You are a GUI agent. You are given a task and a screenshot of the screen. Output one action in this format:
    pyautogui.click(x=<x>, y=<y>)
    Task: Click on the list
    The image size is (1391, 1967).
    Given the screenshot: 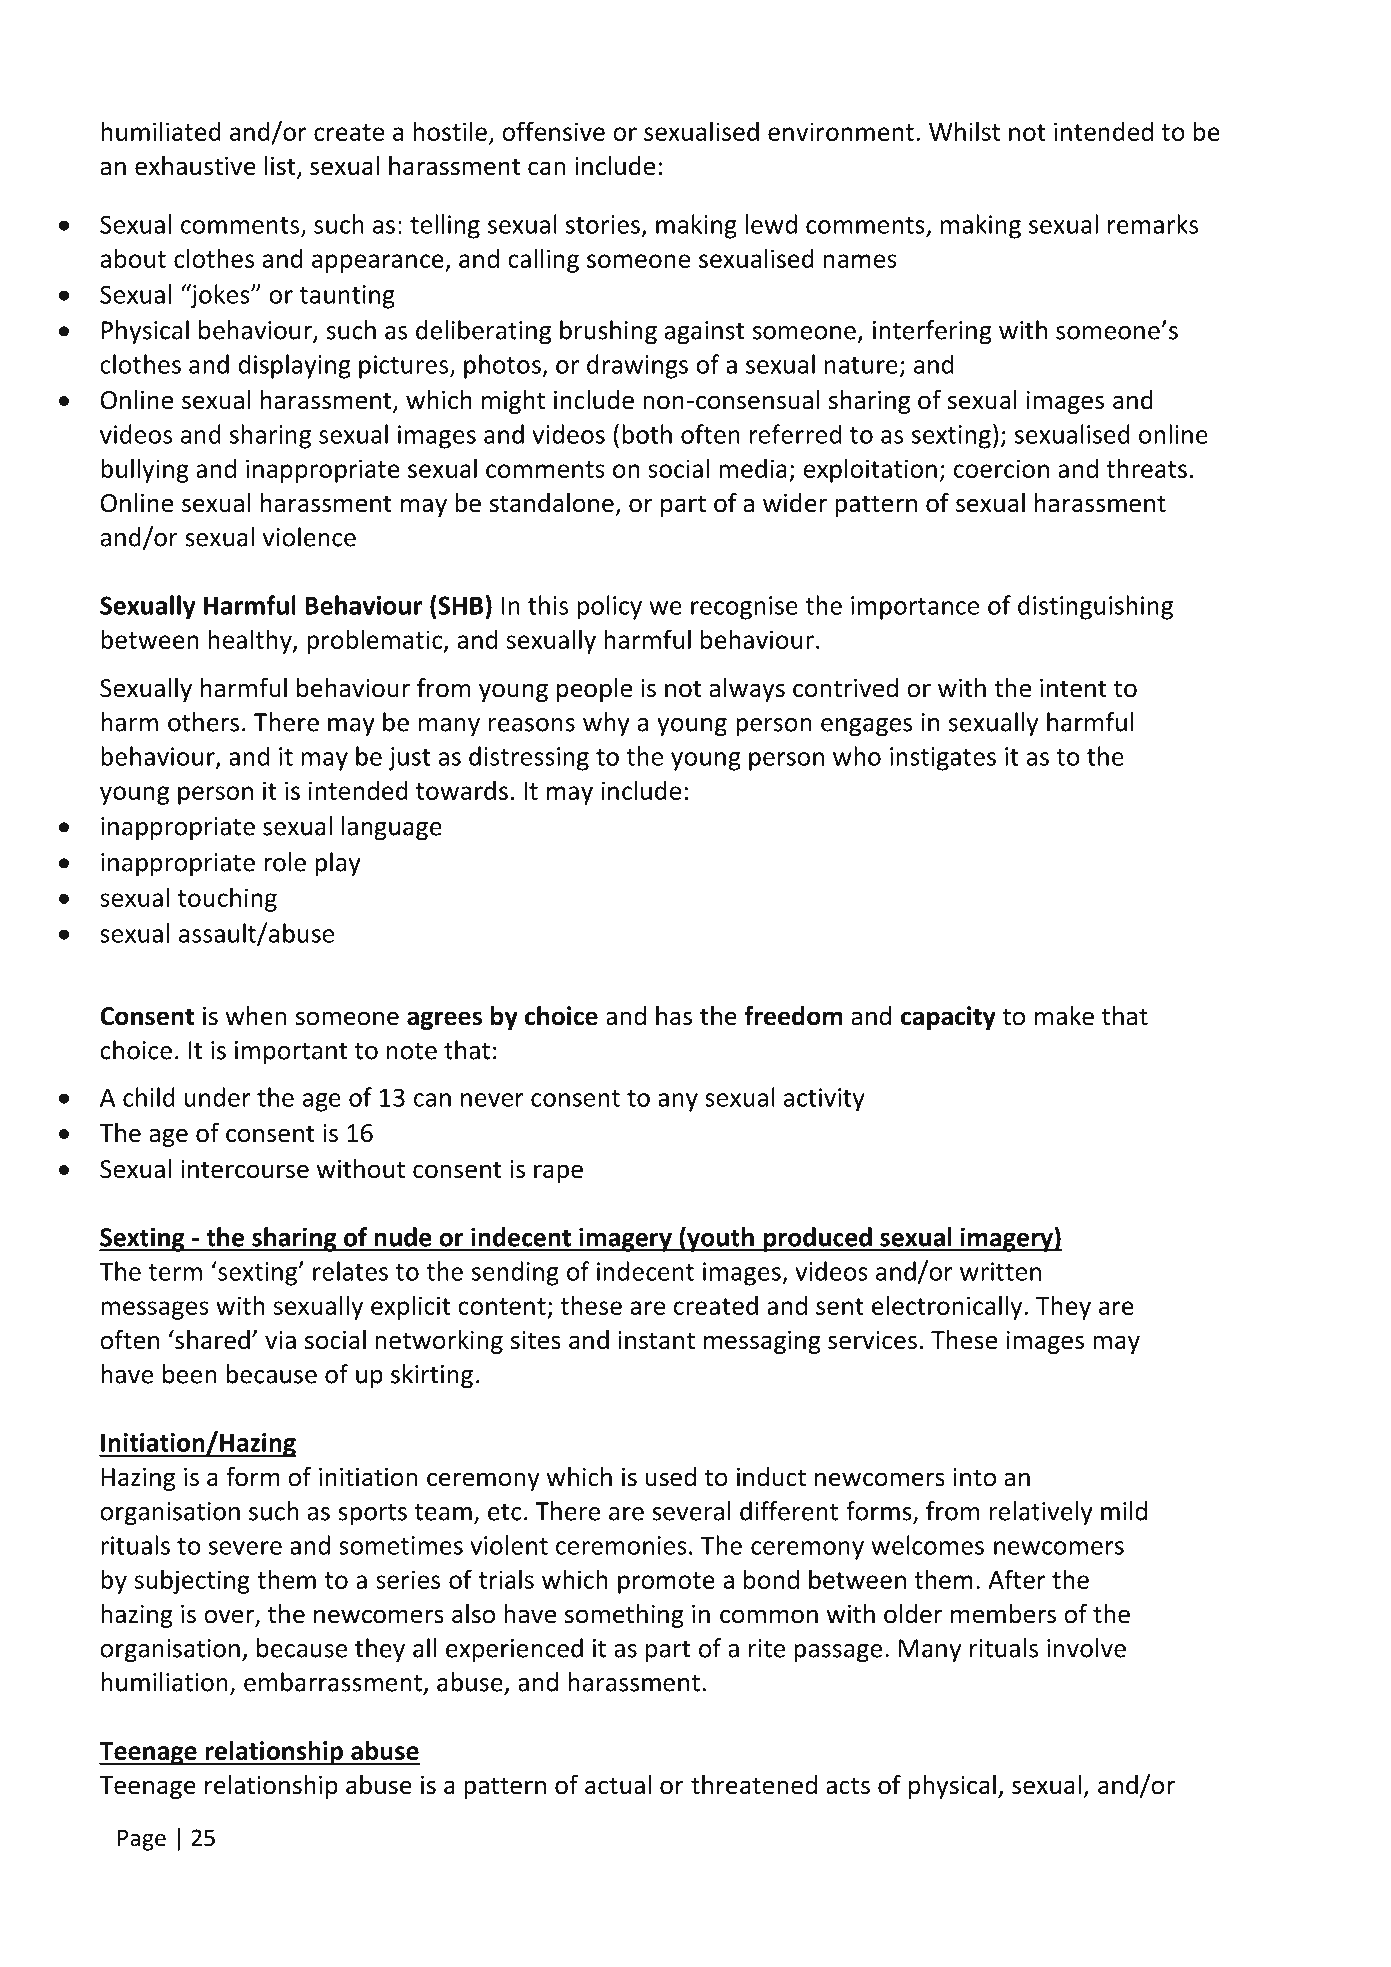 What is the action you would take?
    pyautogui.click(x=281, y=167)
